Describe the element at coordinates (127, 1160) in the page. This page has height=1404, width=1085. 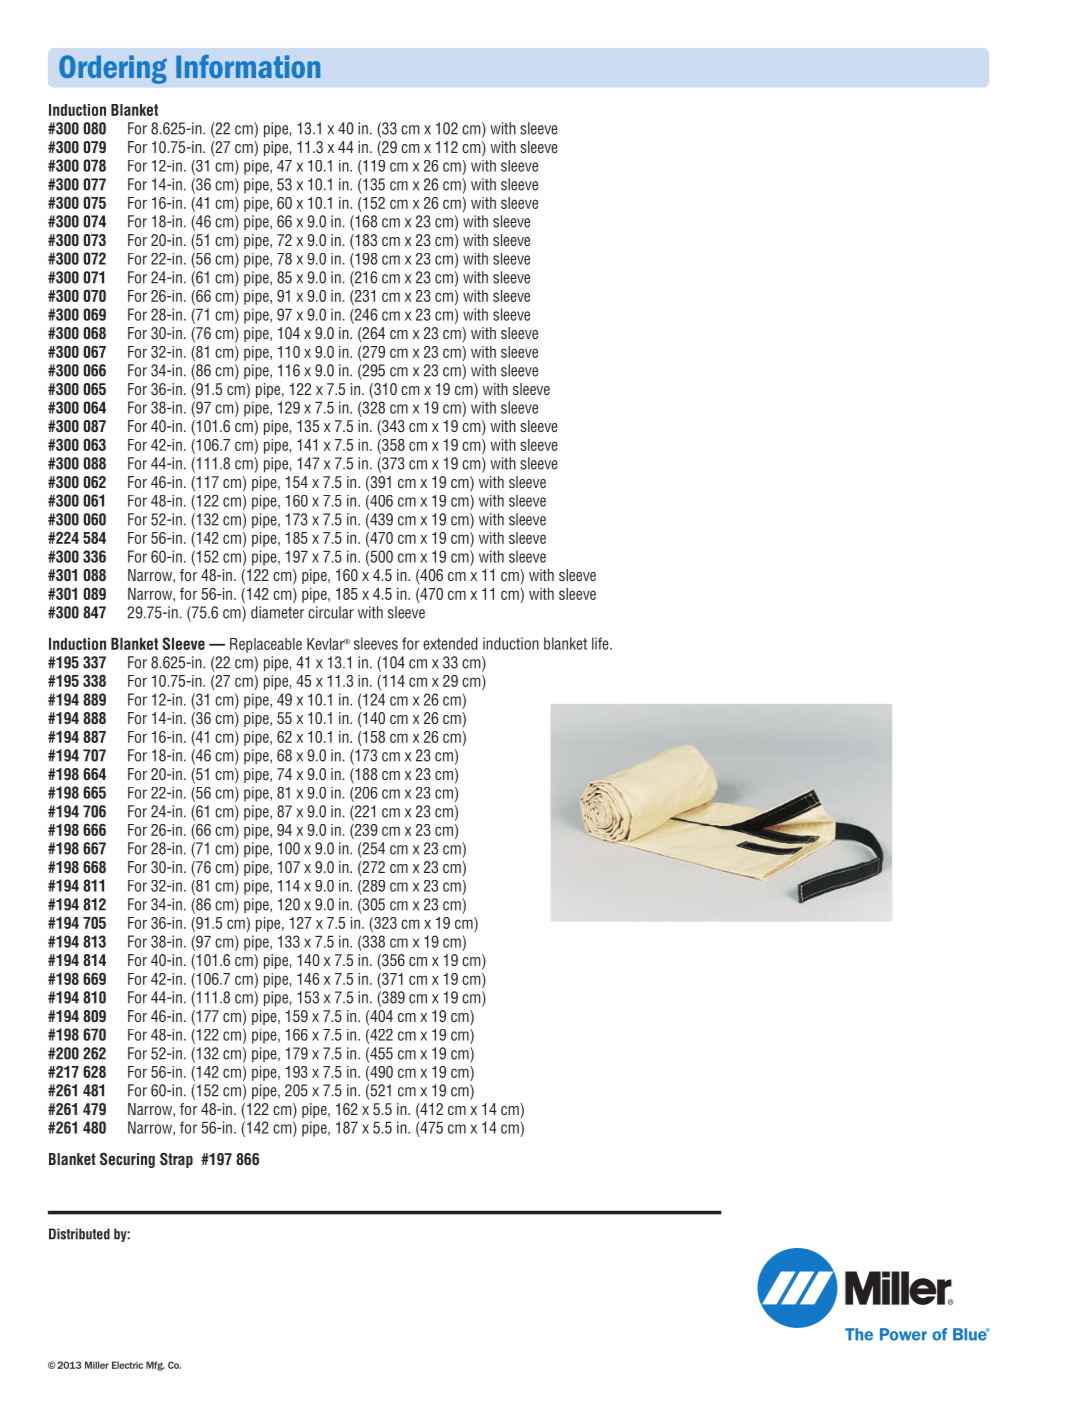
I see `Securing` at that location.
